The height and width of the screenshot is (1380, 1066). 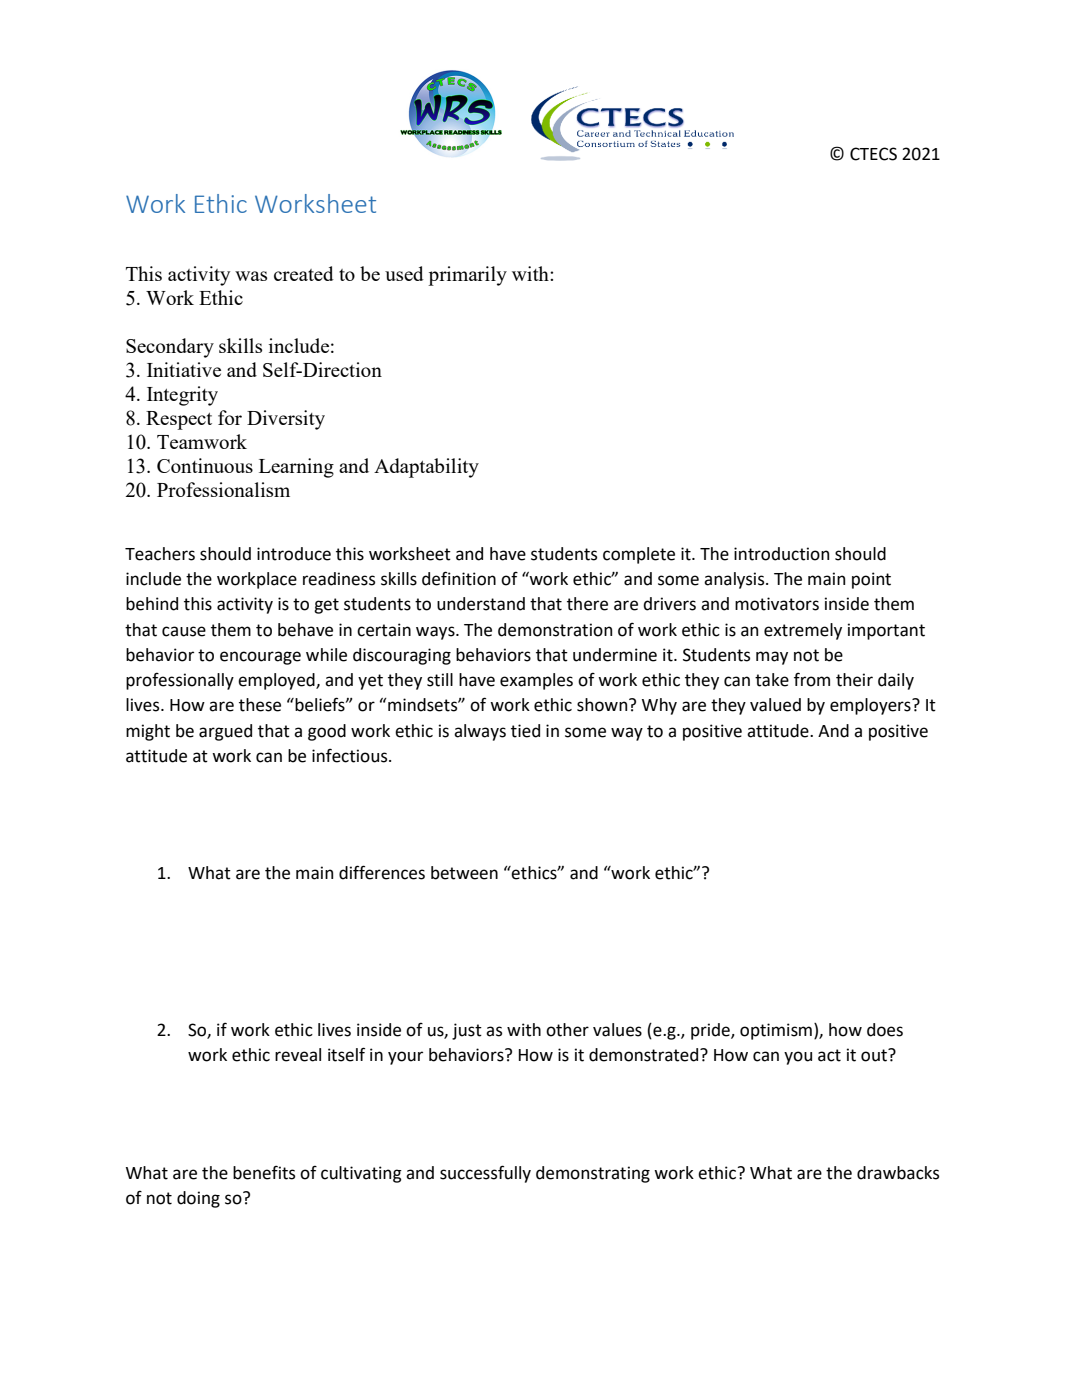 What do you see at coordinates (225, 732) in the screenshot?
I see `argued` at bounding box center [225, 732].
